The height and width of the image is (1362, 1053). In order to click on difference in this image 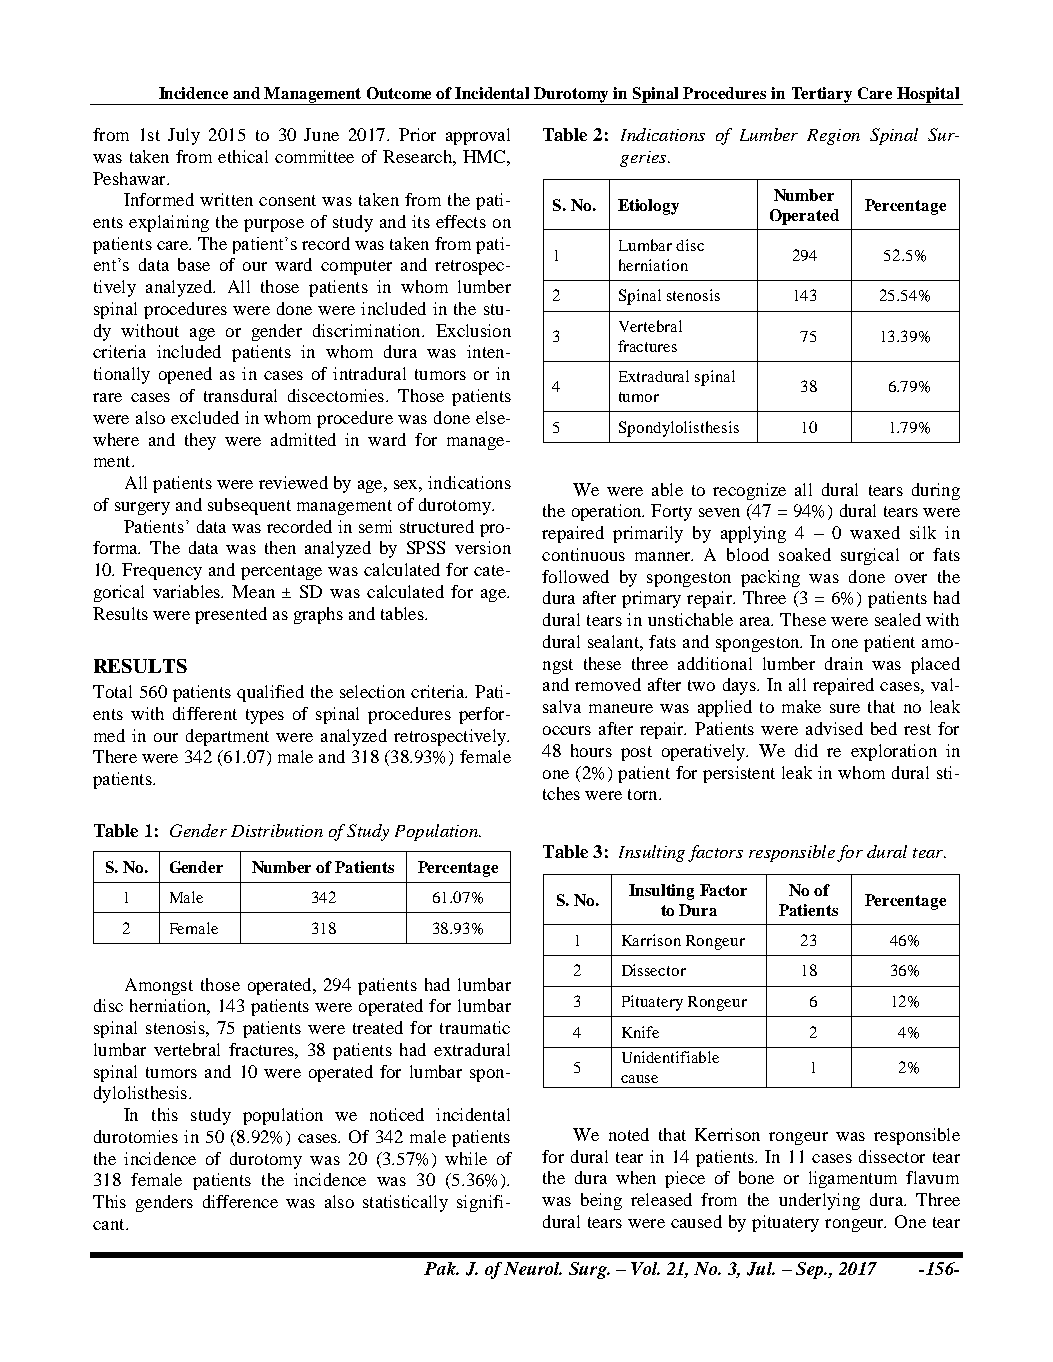, I will do `click(240, 1201)`.
